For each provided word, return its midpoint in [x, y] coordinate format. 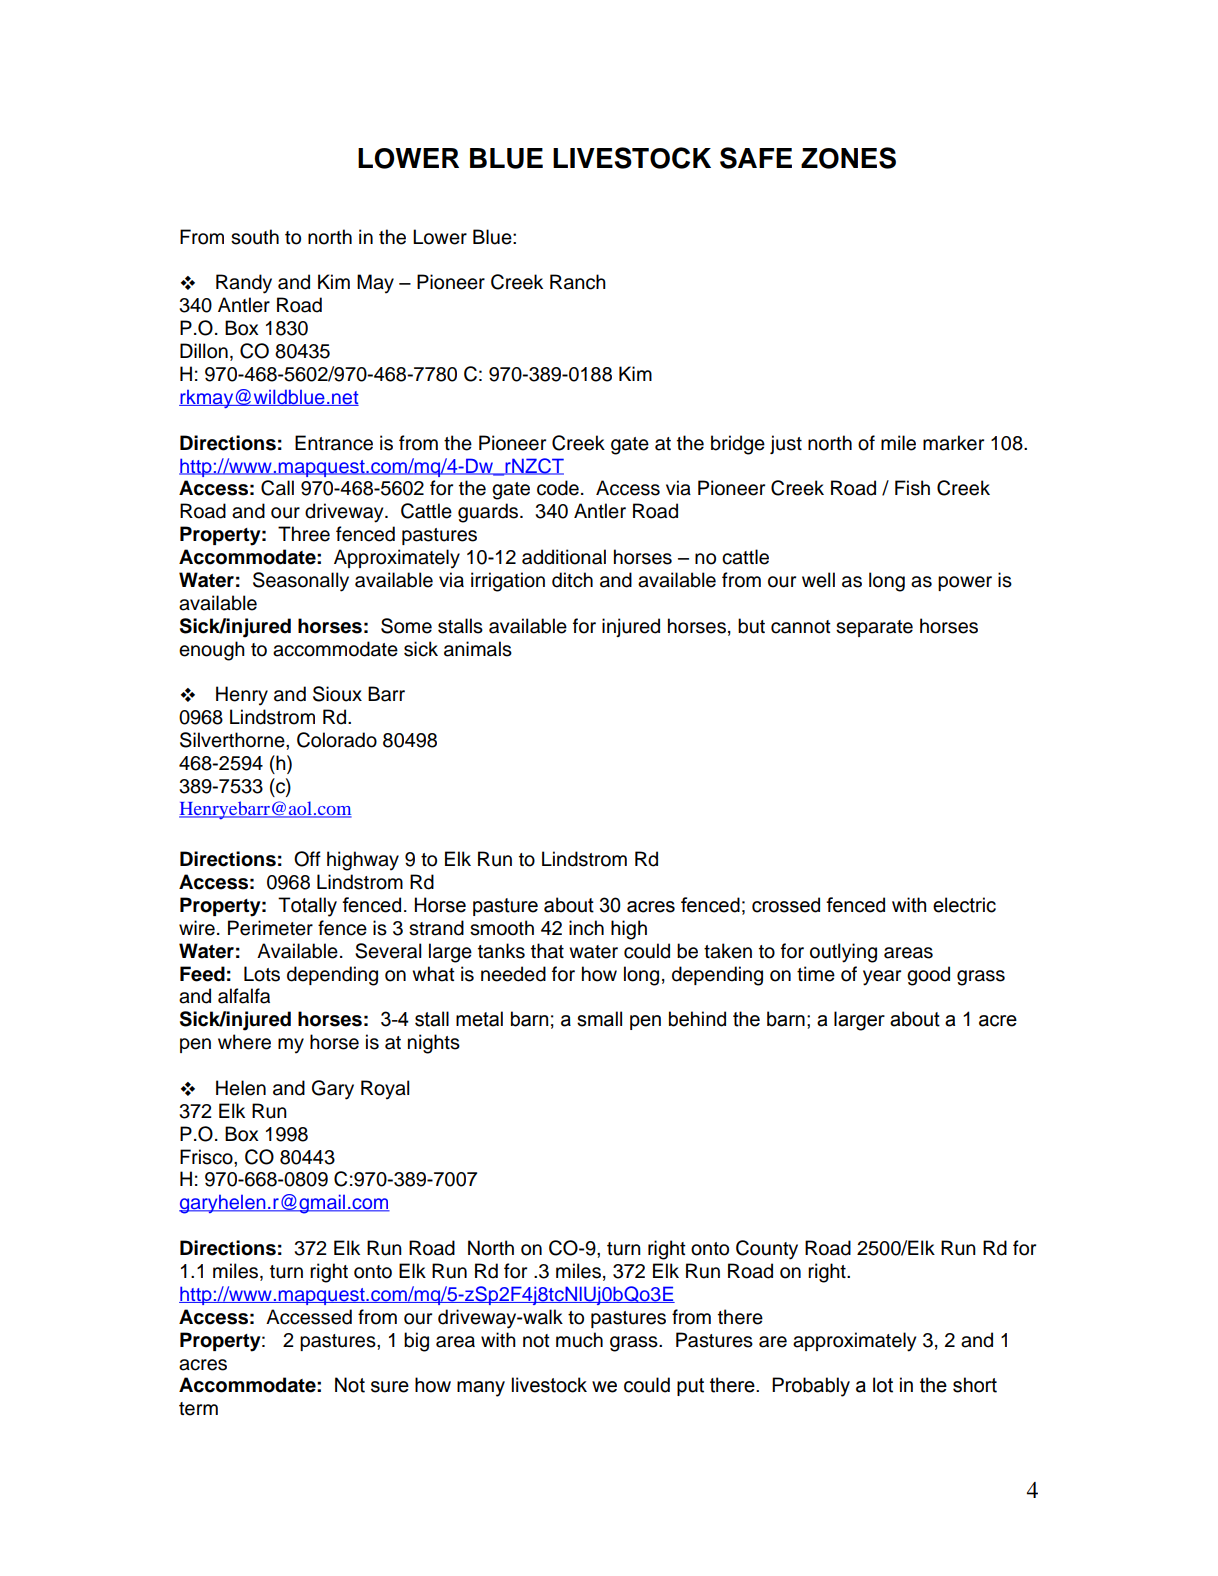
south [255, 237]
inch [586, 928]
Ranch [578, 282]
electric [964, 905]
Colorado [337, 740]
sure [390, 1387]
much [579, 1340]
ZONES [848, 158]
